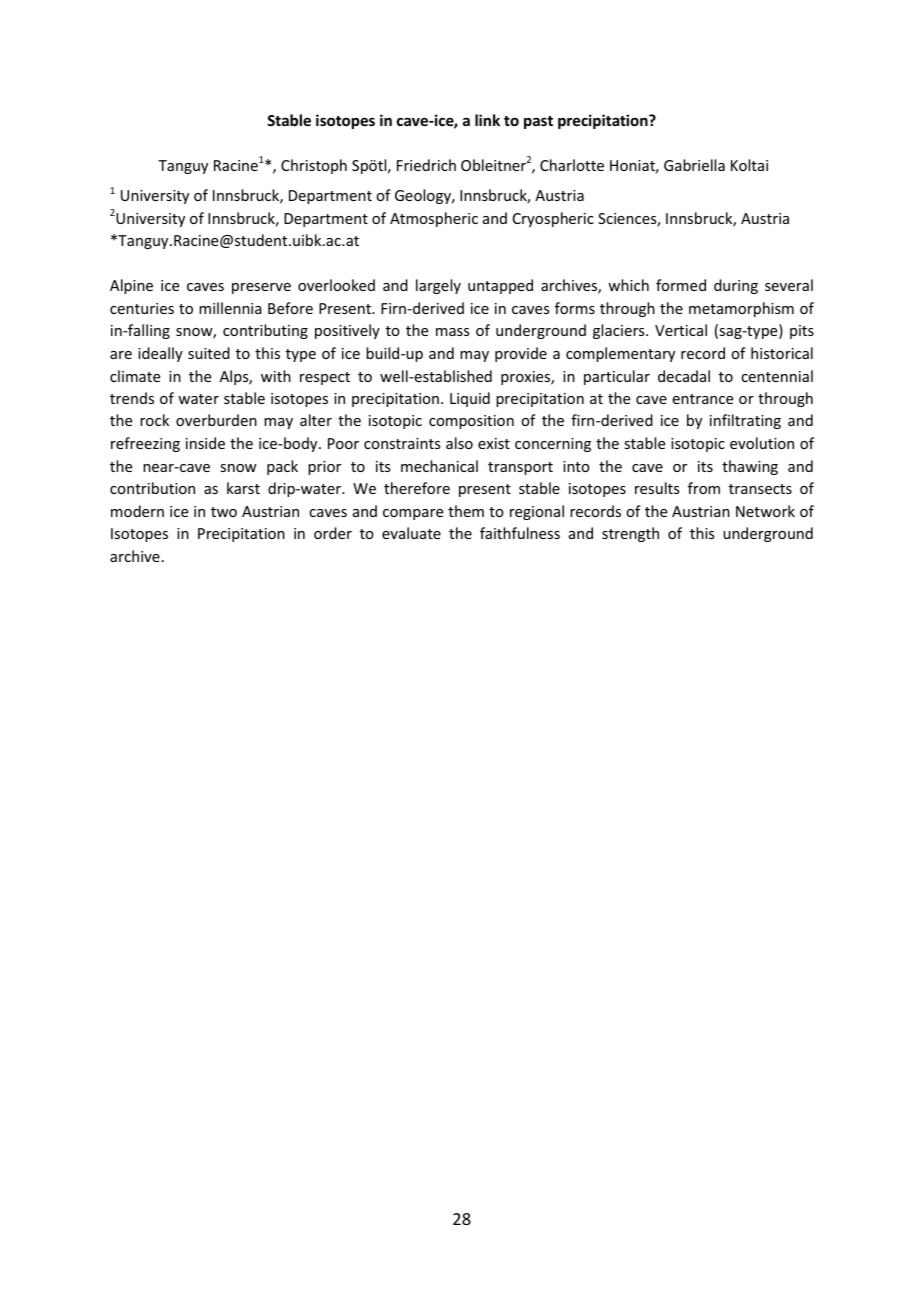  What do you see at coordinates (261, 288) in the document?
I see `preserve` at bounding box center [261, 288].
